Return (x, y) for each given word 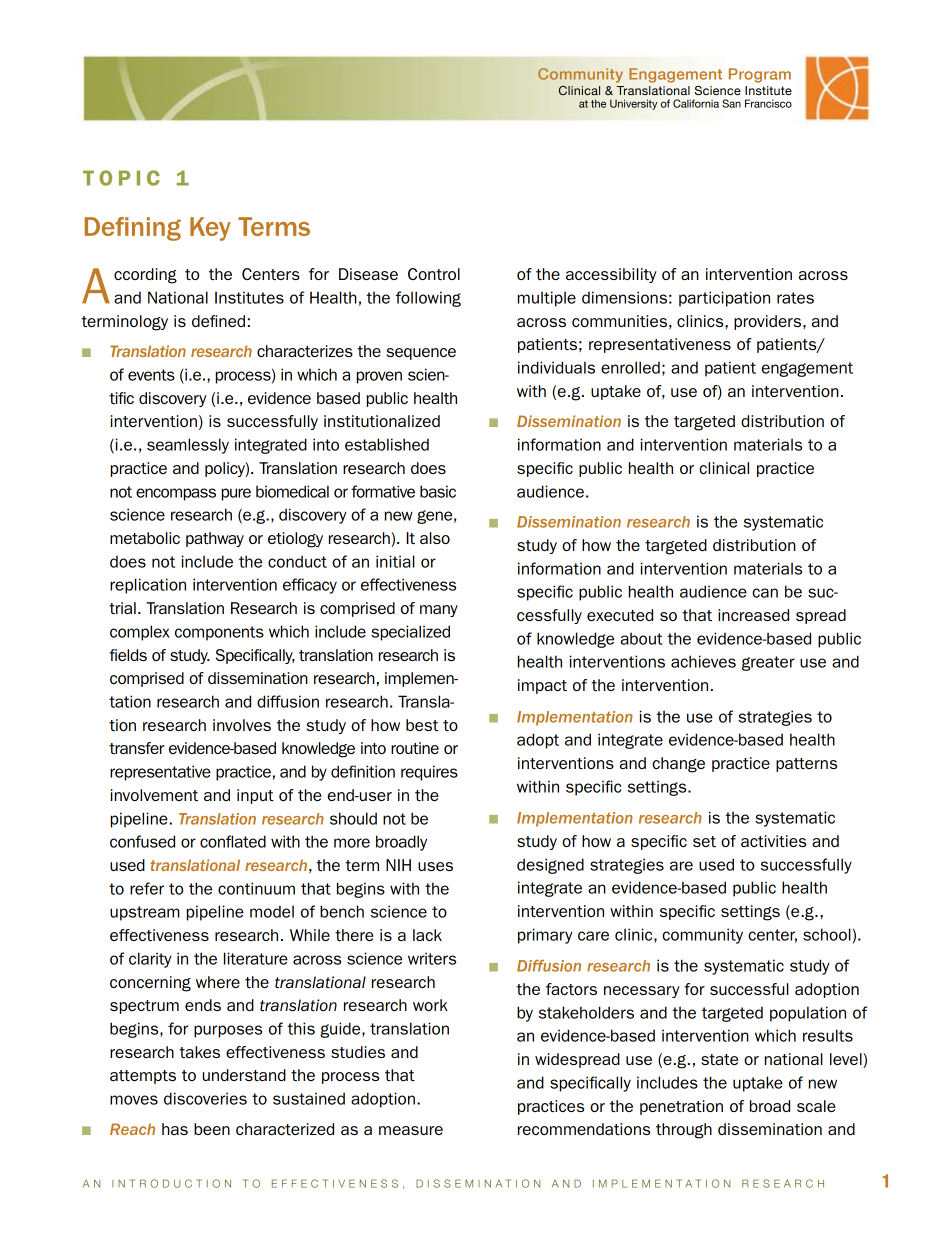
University (633, 104)
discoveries (205, 1098)
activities (773, 841)
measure (411, 1130)
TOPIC (121, 178)
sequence (421, 354)
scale (816, 1106)
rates (795, 298)
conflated (233, 841)
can (765, 593)
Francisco (768, 103)
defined (218, 321)
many (439, 611)
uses (435, 866)
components (219, 633)
